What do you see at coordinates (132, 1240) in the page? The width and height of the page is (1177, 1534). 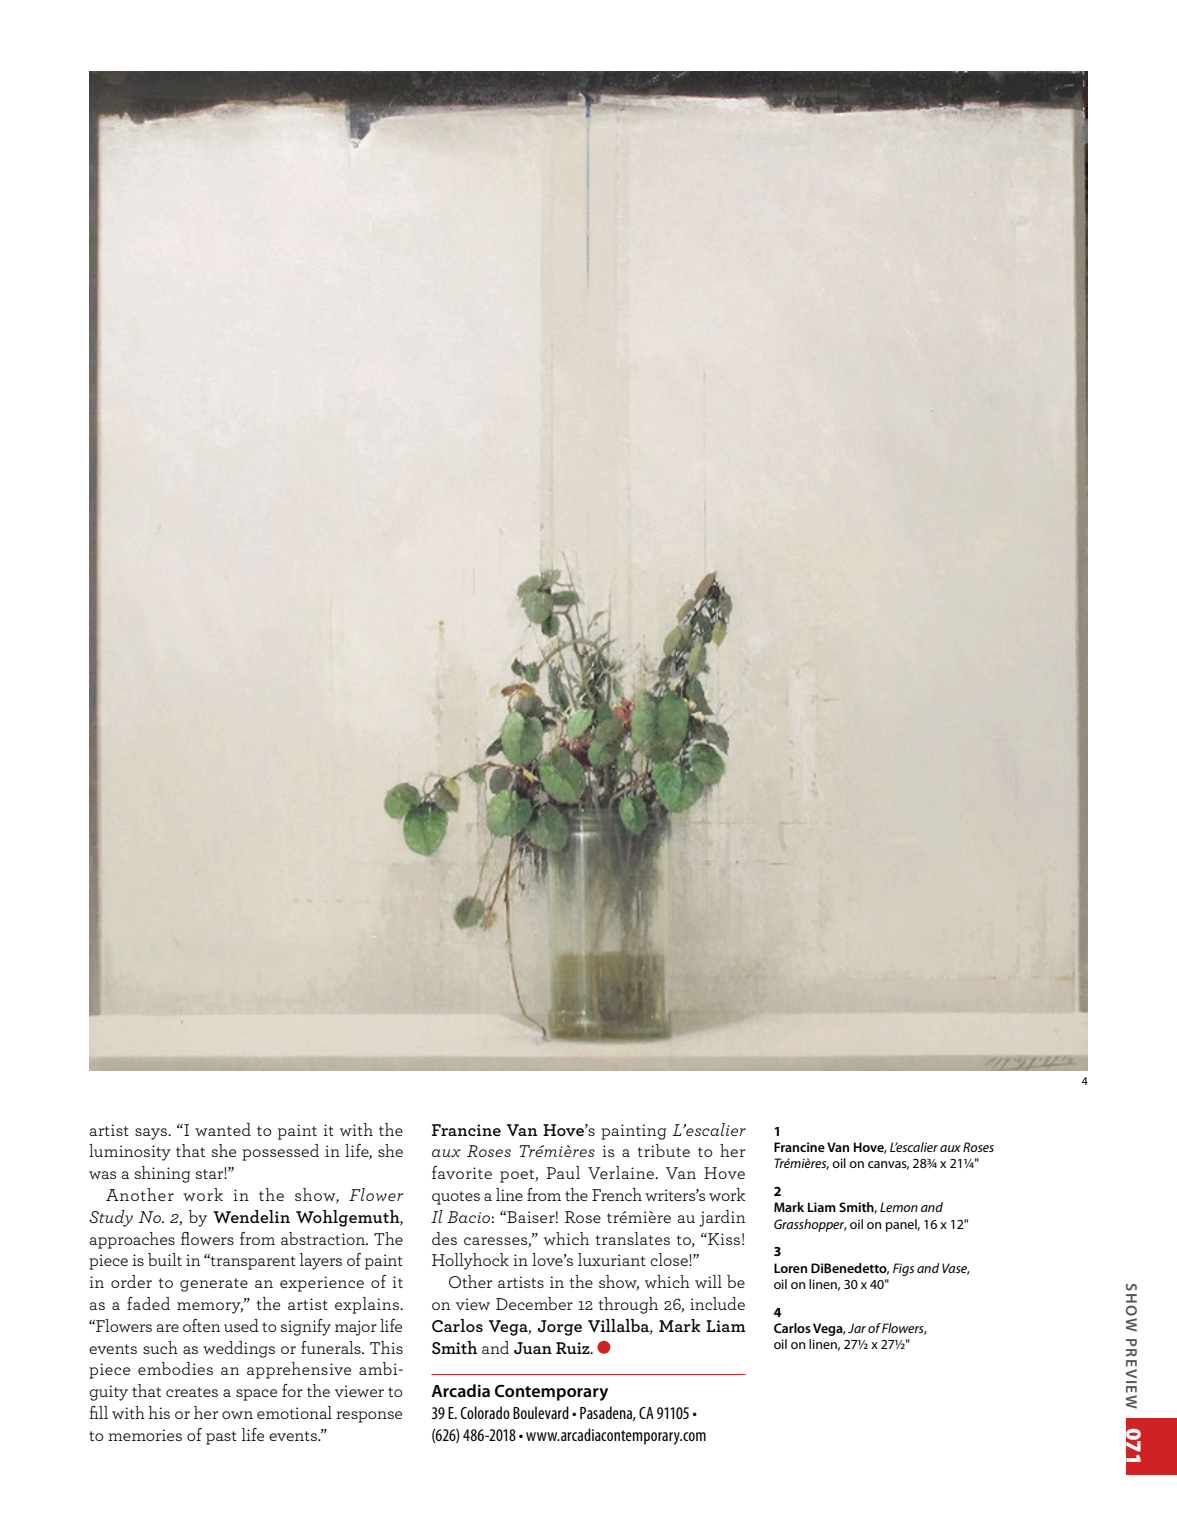 I see `approaches` at bounding box center [132, 1240].
